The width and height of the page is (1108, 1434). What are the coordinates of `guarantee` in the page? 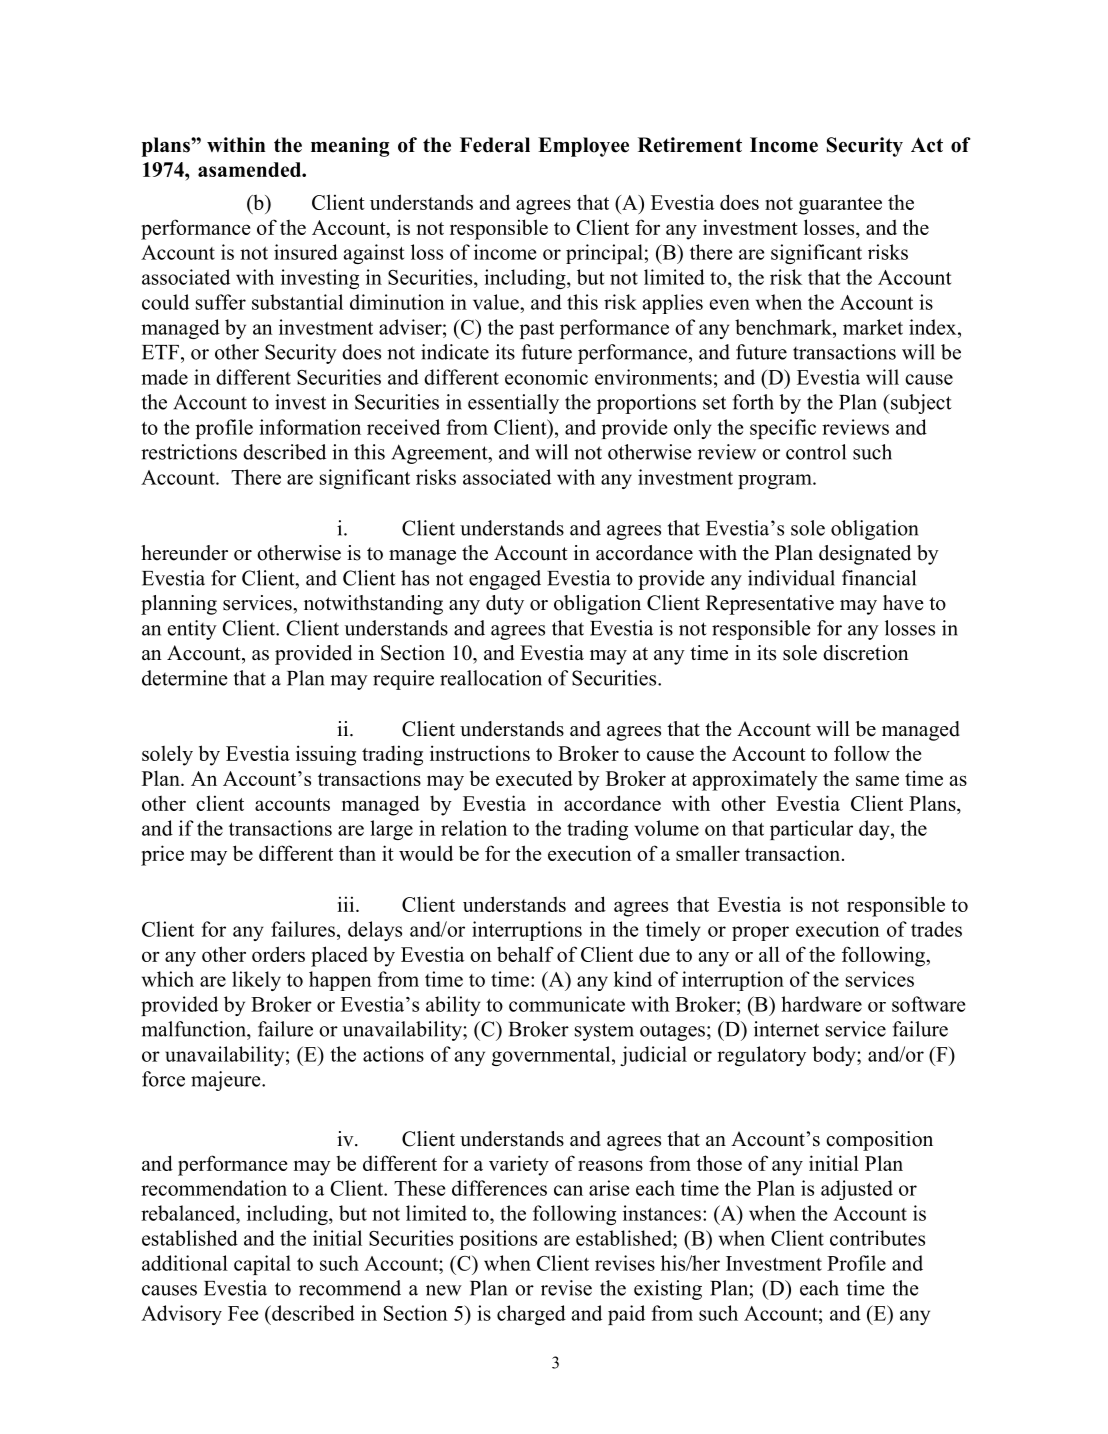 It's located at (840, 206).
